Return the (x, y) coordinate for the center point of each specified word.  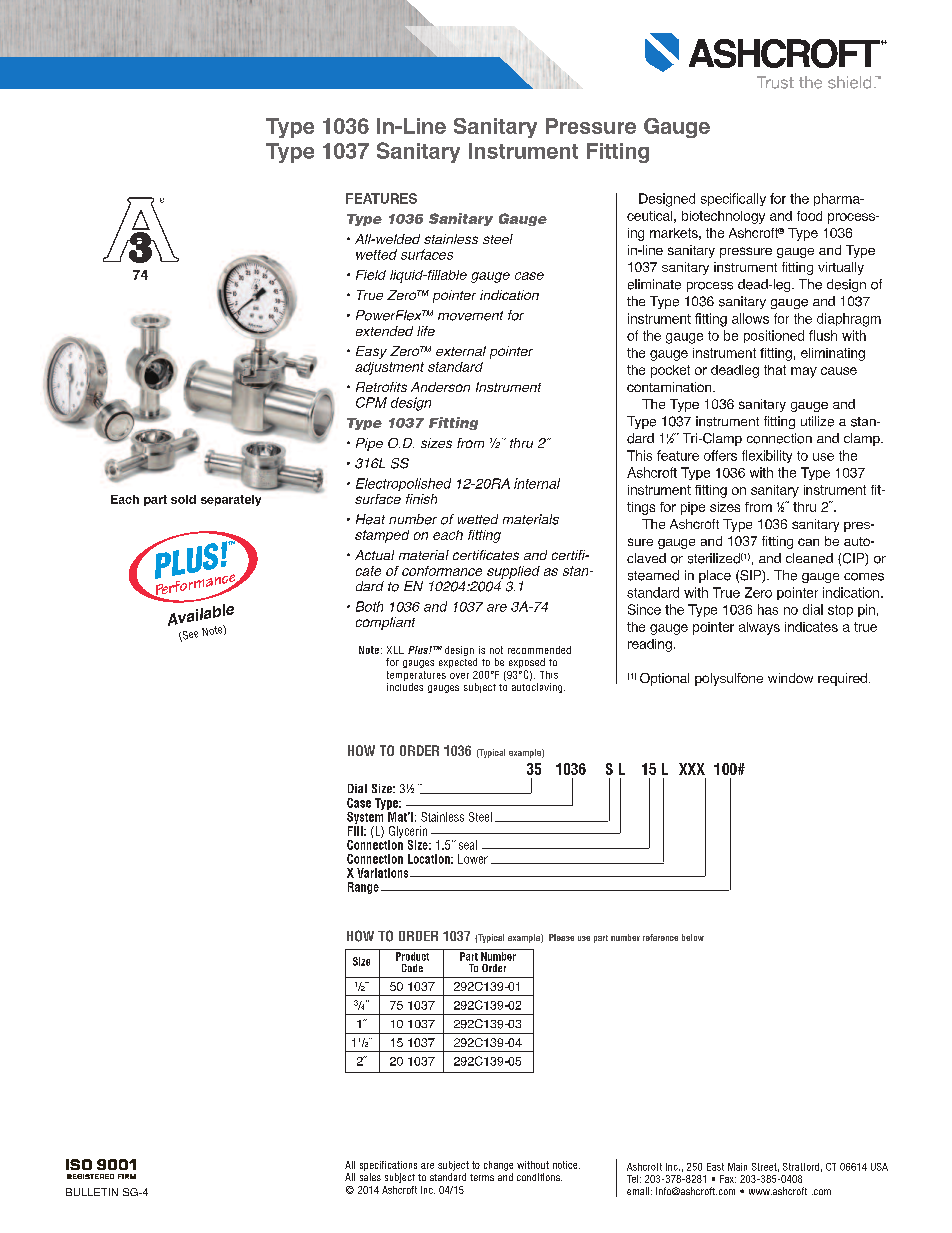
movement (470, 316)
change (498, 1166)
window (790, 678)
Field (371, 275)
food (809, 216)
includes (405, 687)
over (459, 676)
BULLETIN (92, 1192)
